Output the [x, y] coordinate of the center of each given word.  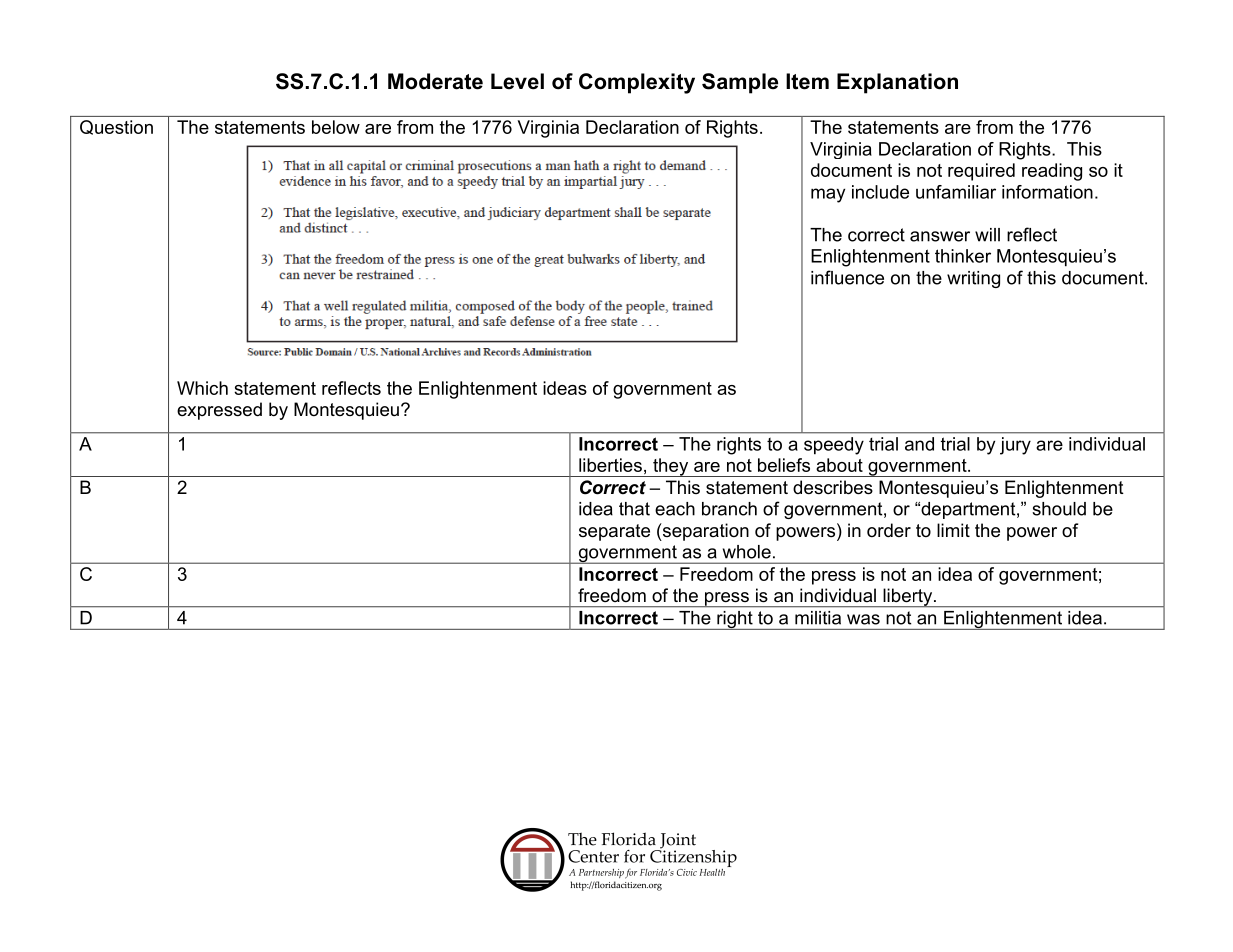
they [671, 467]
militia [818, 618]
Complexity [637, 83]
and [919, 444]
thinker [963, 256]
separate [614, 532]
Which [202, 388]
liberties [610, 465]
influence [847, 277]
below [336, 127]
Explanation [897, 83]
